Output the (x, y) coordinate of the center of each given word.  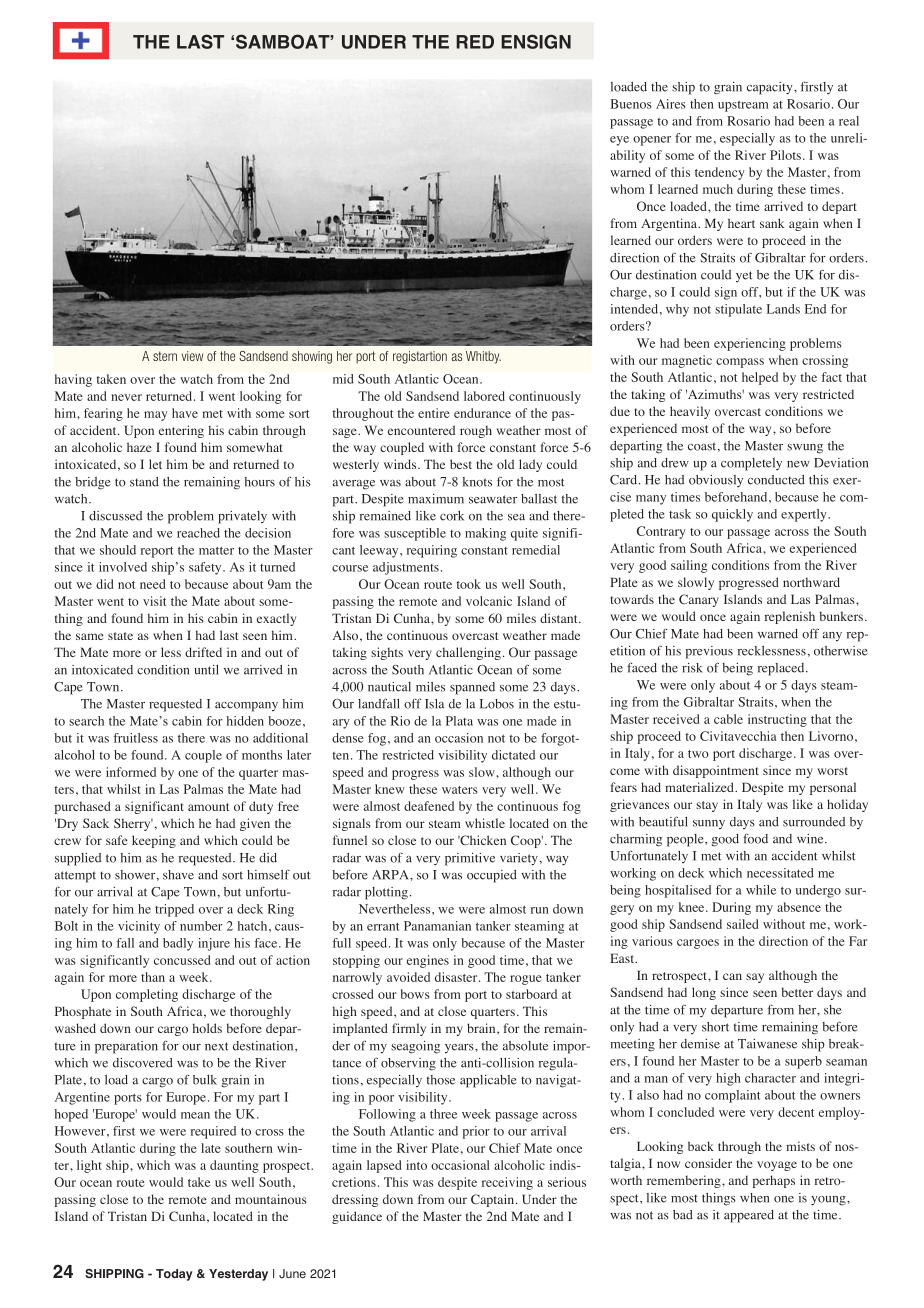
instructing (777, 720)
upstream (743, 106)
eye (619, 141)
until (206, 670)
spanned (472, 688)
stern (165, 356)
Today (174, 1275)
